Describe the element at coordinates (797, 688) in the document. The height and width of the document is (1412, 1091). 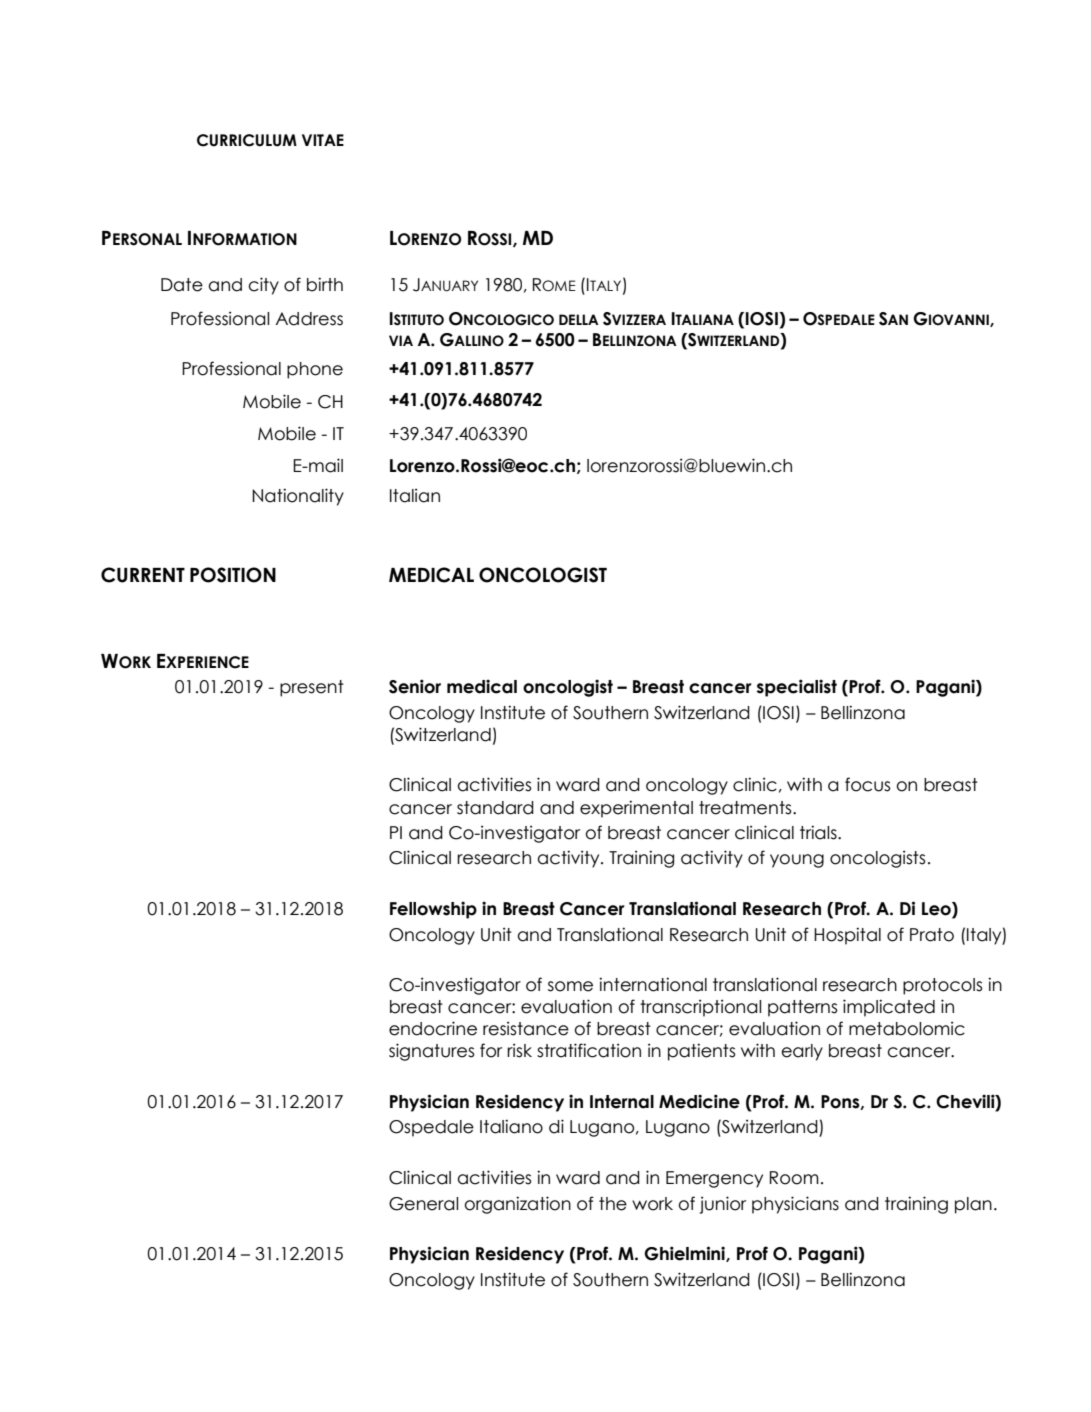
I see `specialist` at that location.
